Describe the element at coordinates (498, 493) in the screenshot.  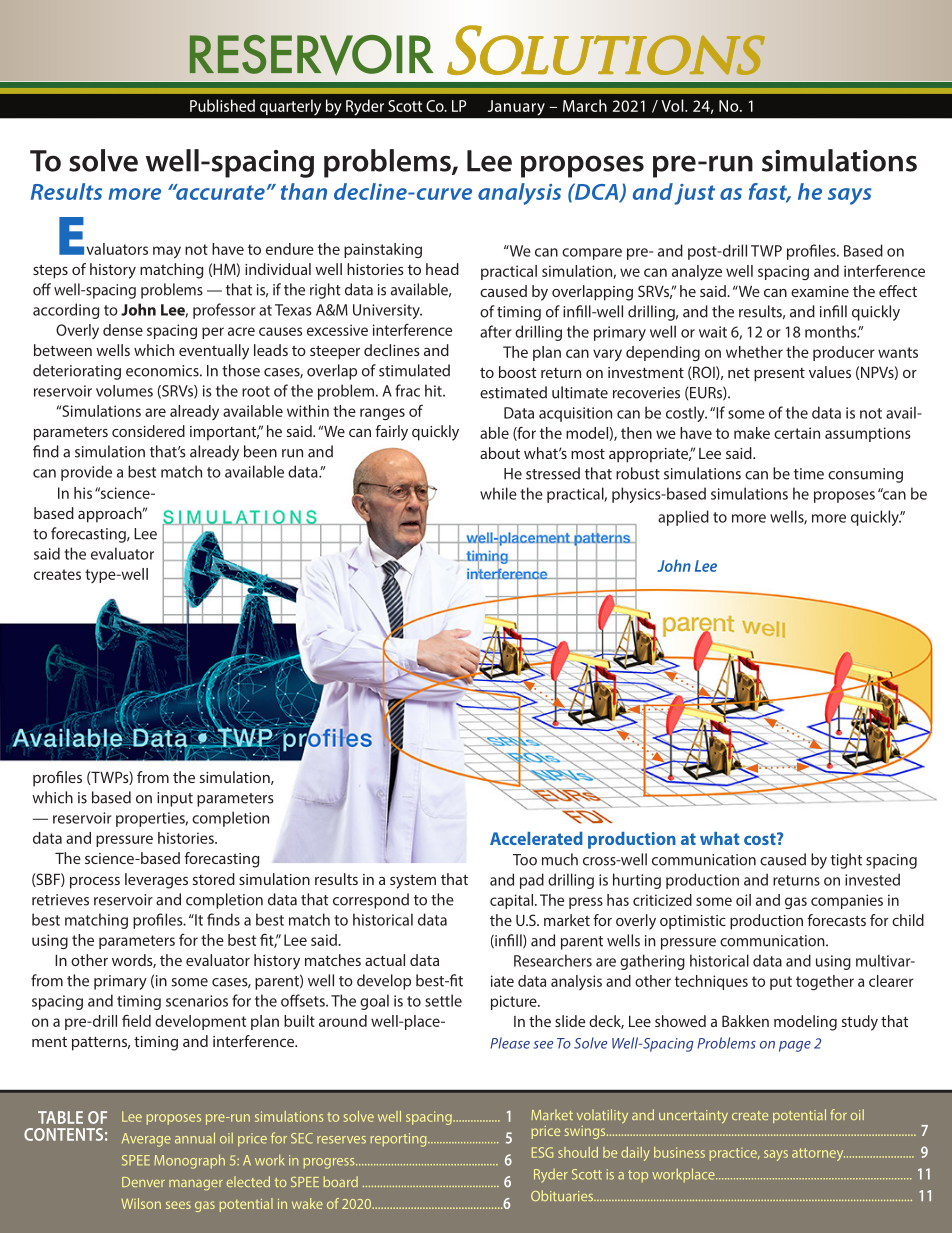
I see `while` at that location.
